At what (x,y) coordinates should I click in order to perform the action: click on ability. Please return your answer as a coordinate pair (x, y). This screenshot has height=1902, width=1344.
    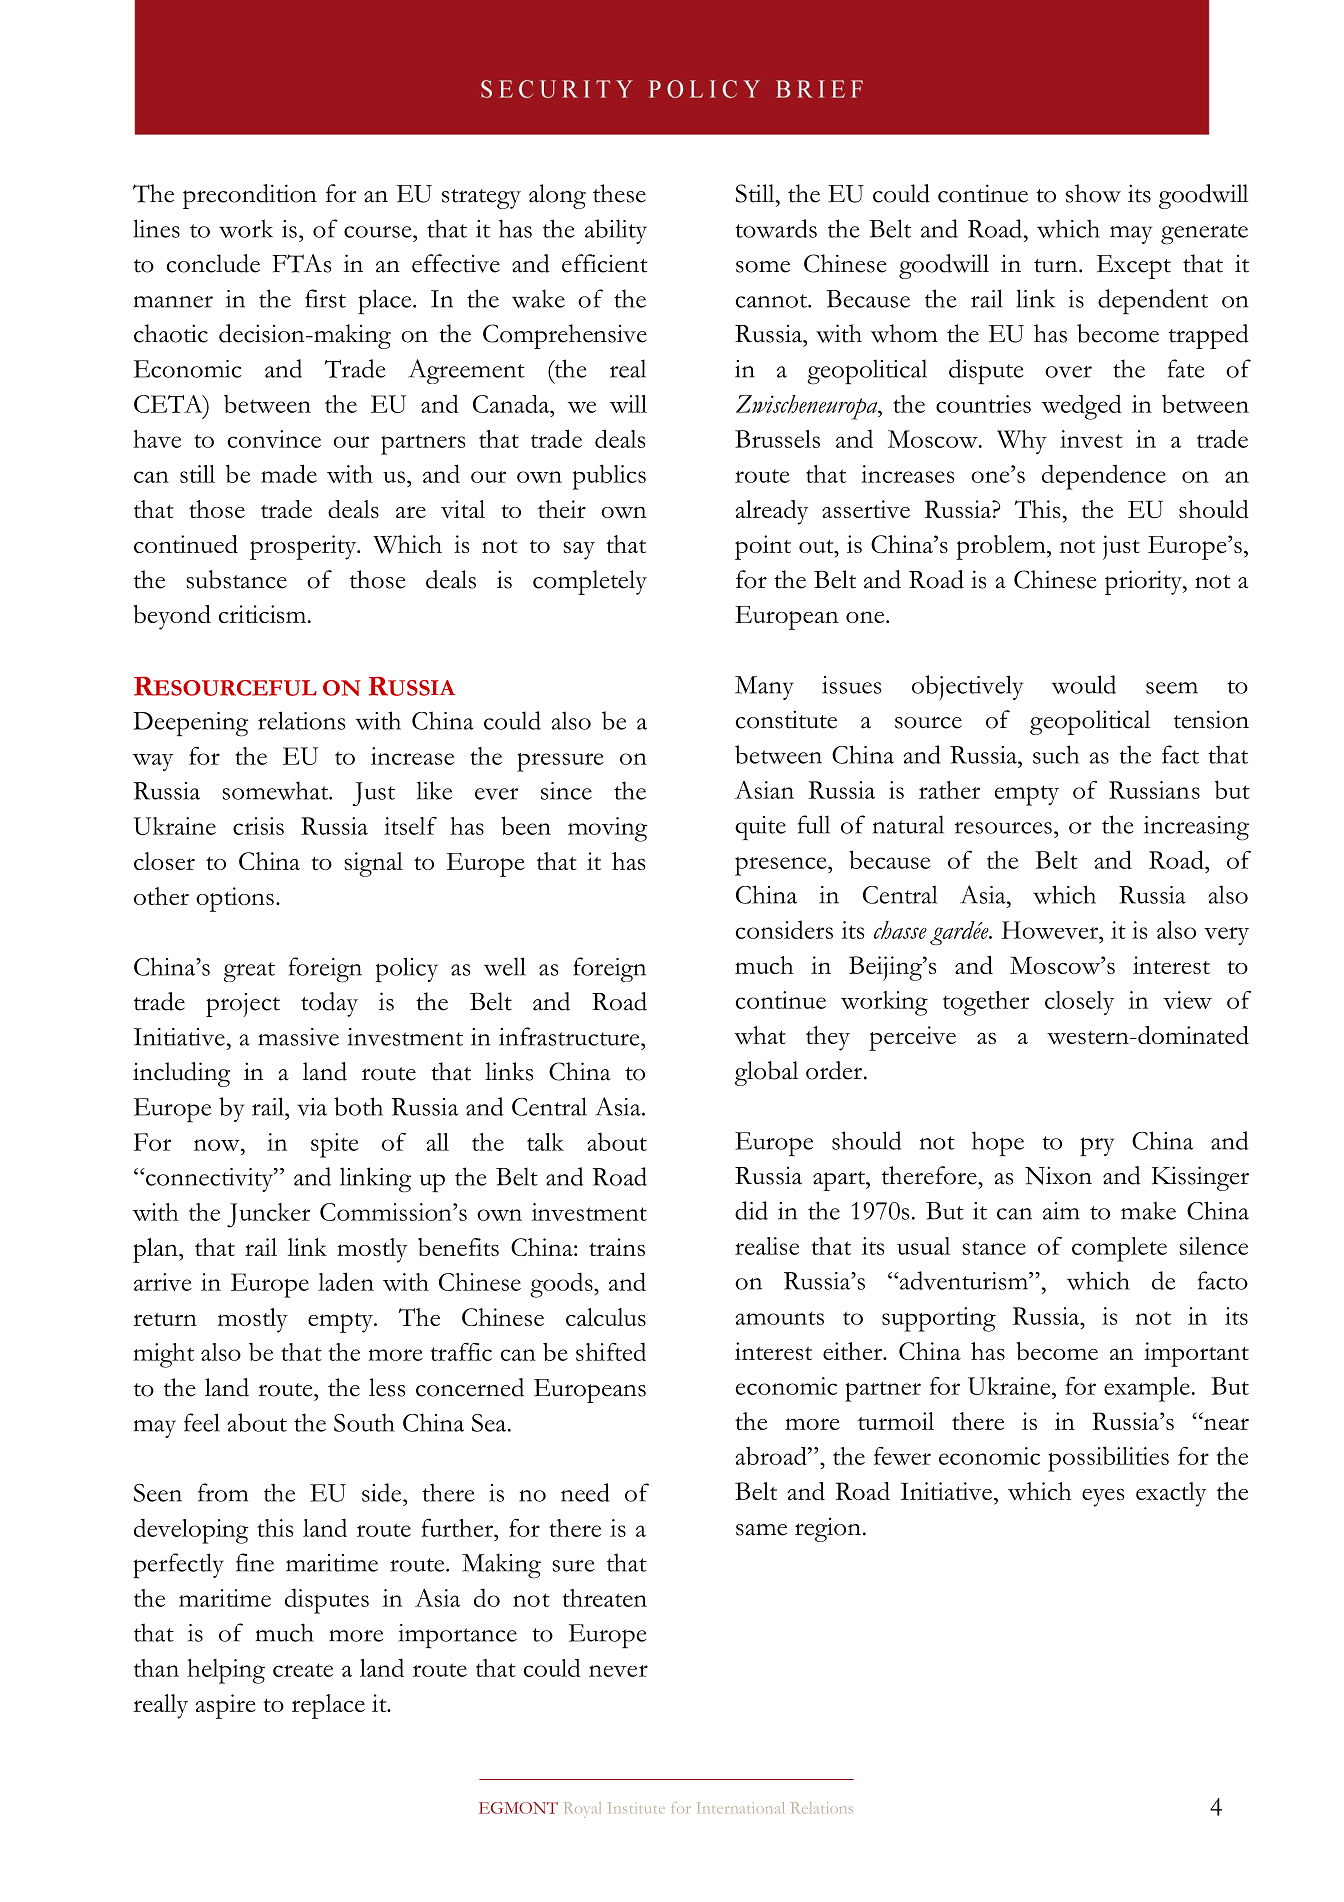
    Looking at the image, I should click on (616, 231).
